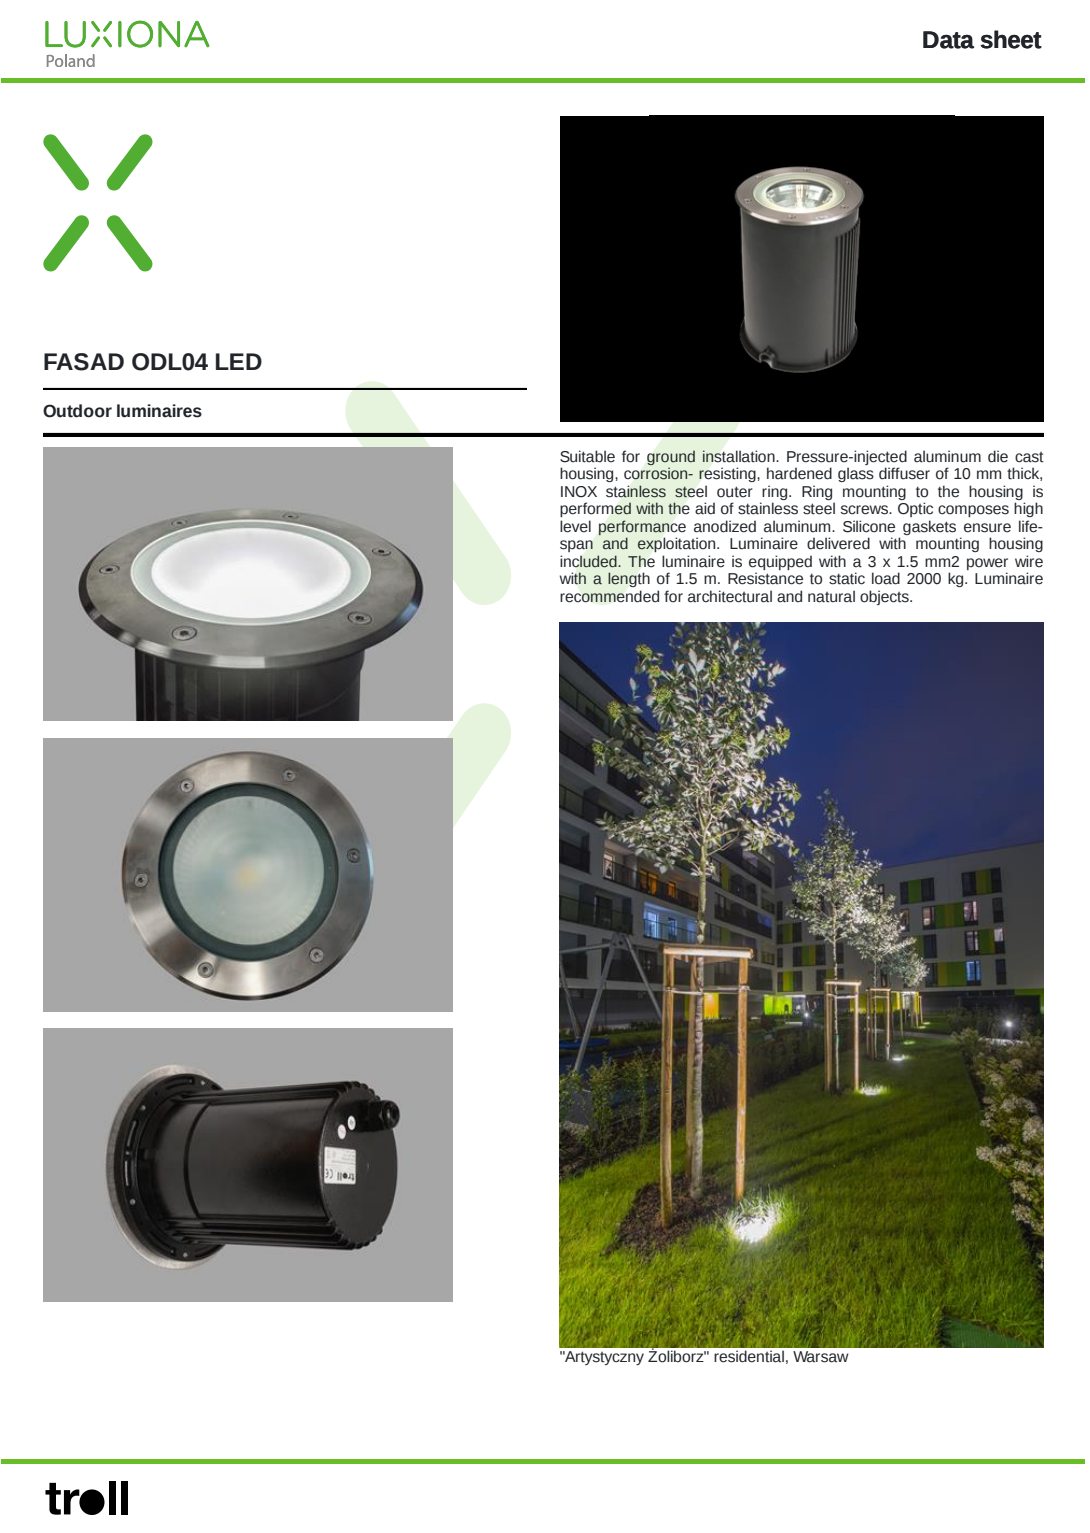  Describe the element at coordinates (239, 361) in the screenshot. I see `LED` at that location.
